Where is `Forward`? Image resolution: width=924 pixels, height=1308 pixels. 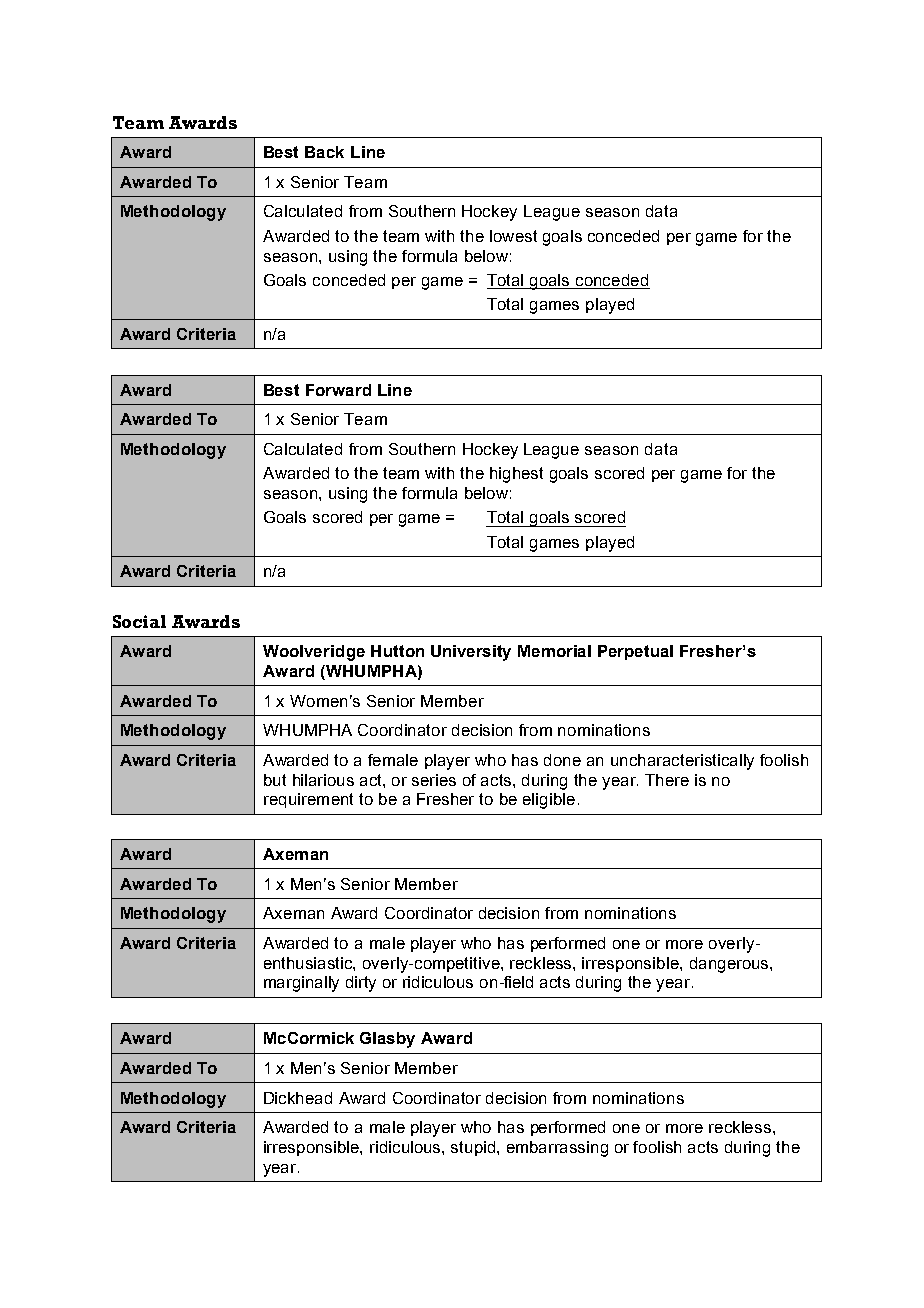
Forward is located at coordinates (338, 390).
